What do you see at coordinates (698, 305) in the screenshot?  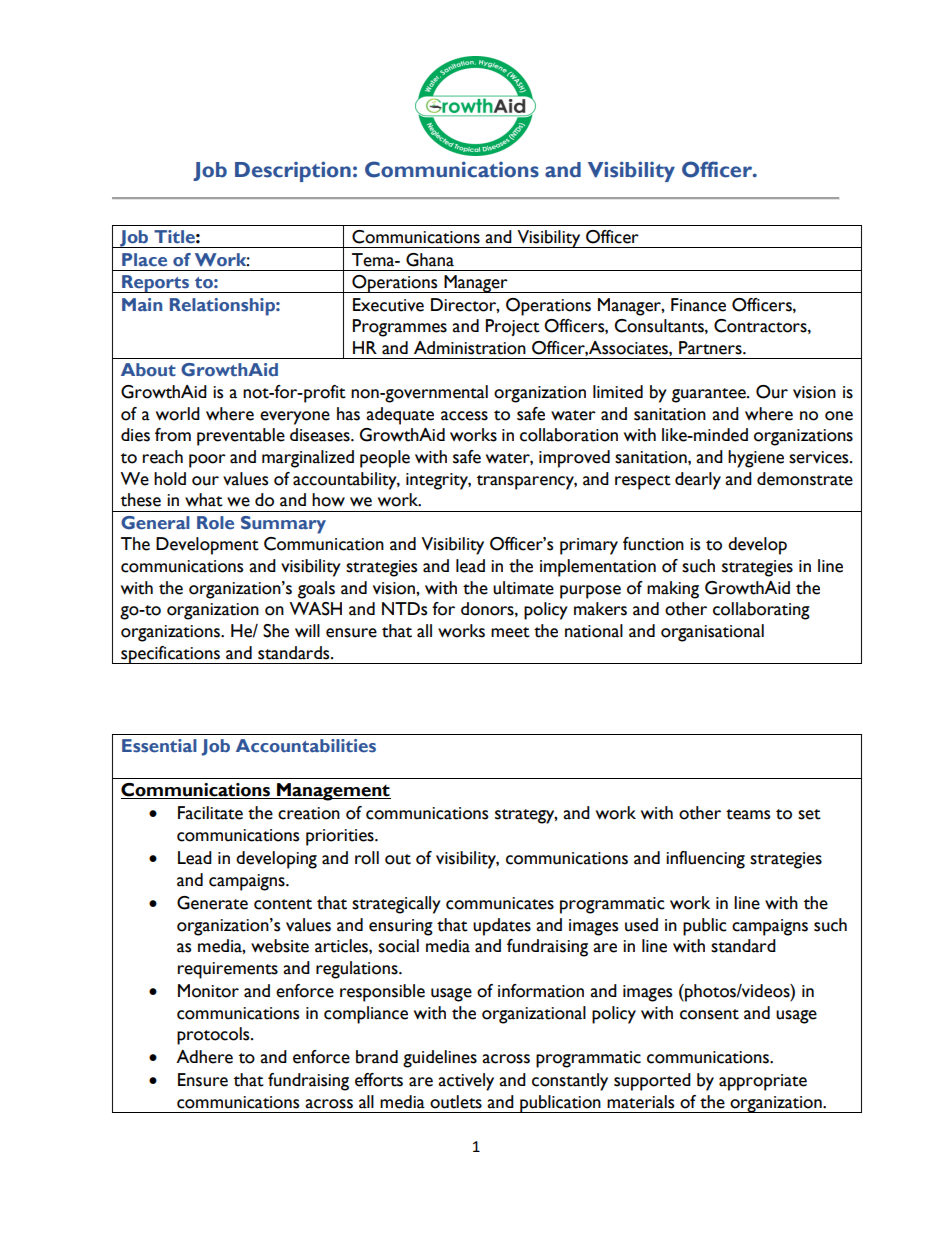 I see `Finance` at bounding box center [698, 305].
